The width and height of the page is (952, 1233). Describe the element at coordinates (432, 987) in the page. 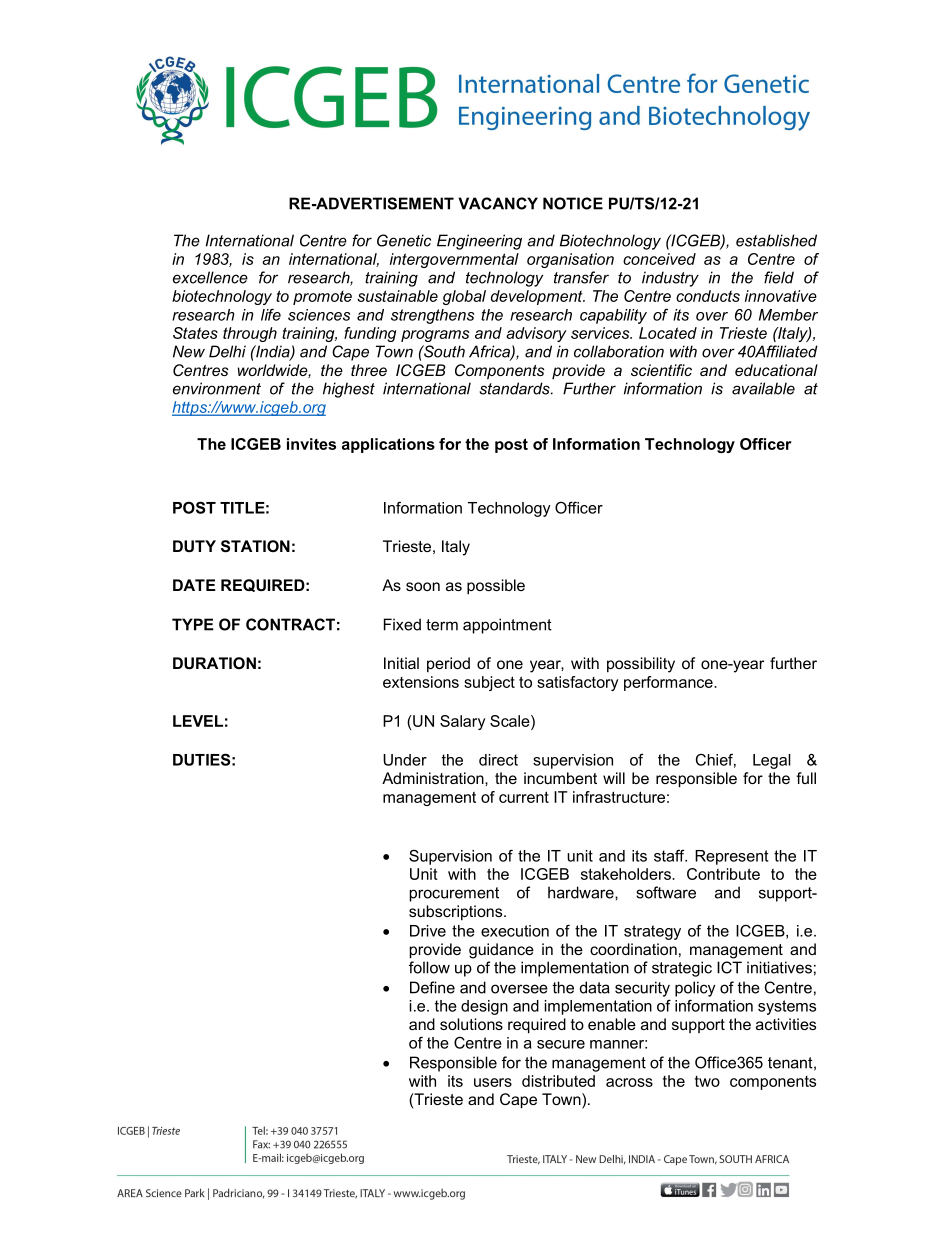

I see `Define` at that location.
